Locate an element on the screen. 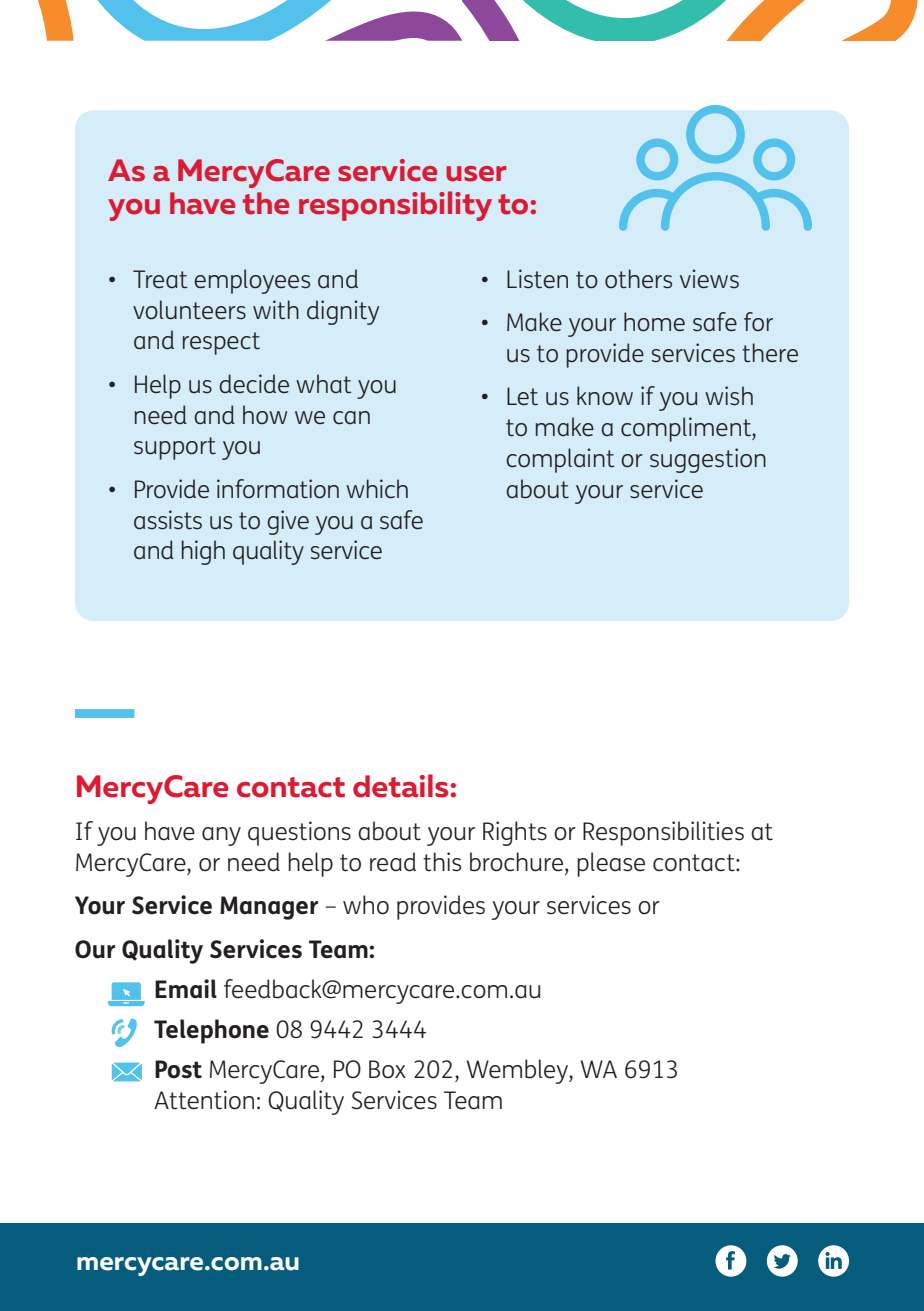 The image size is (924, 1311). which is located at coordinates (377, 489).
